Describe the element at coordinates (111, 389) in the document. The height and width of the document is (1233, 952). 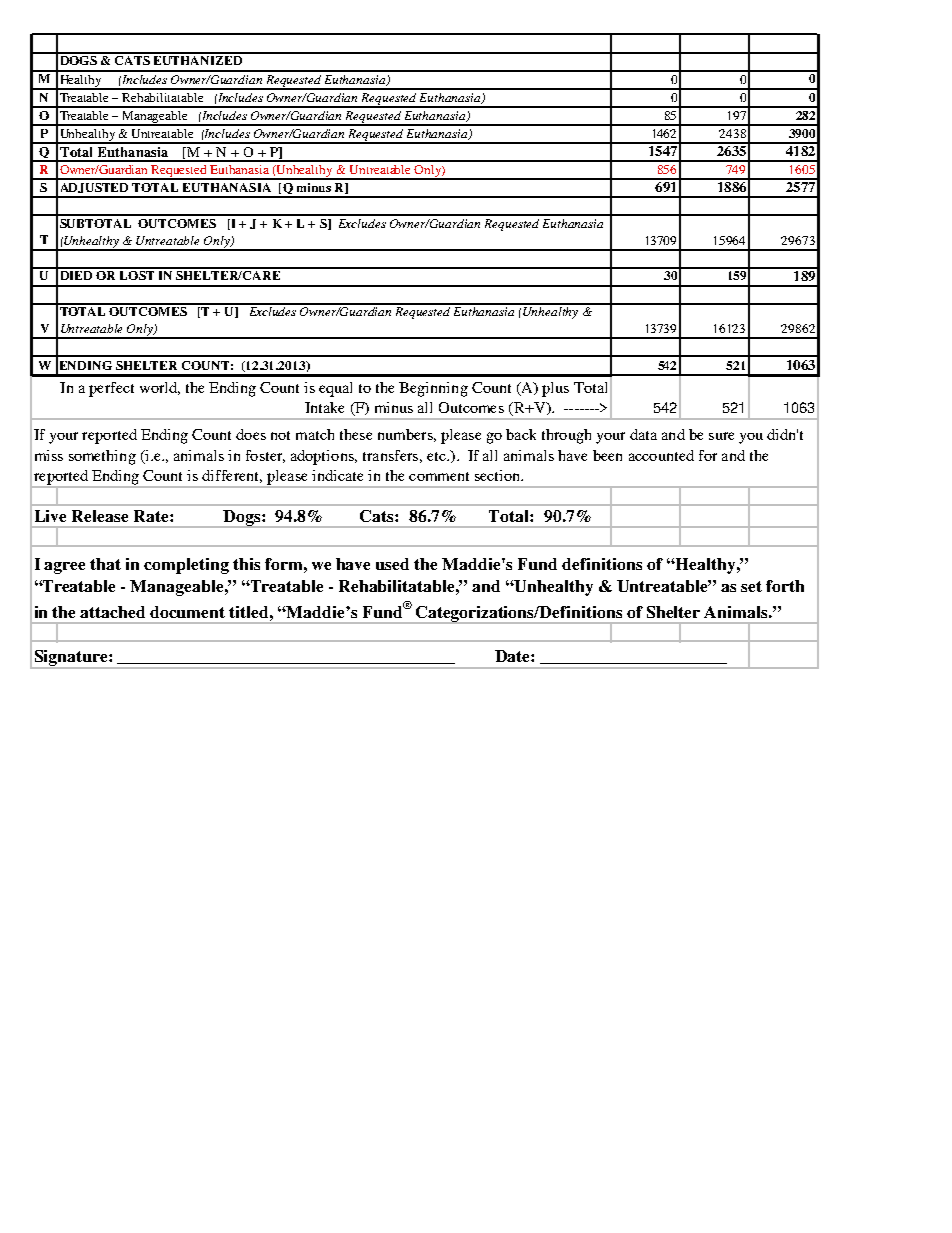
I see `perfect` at that location.
